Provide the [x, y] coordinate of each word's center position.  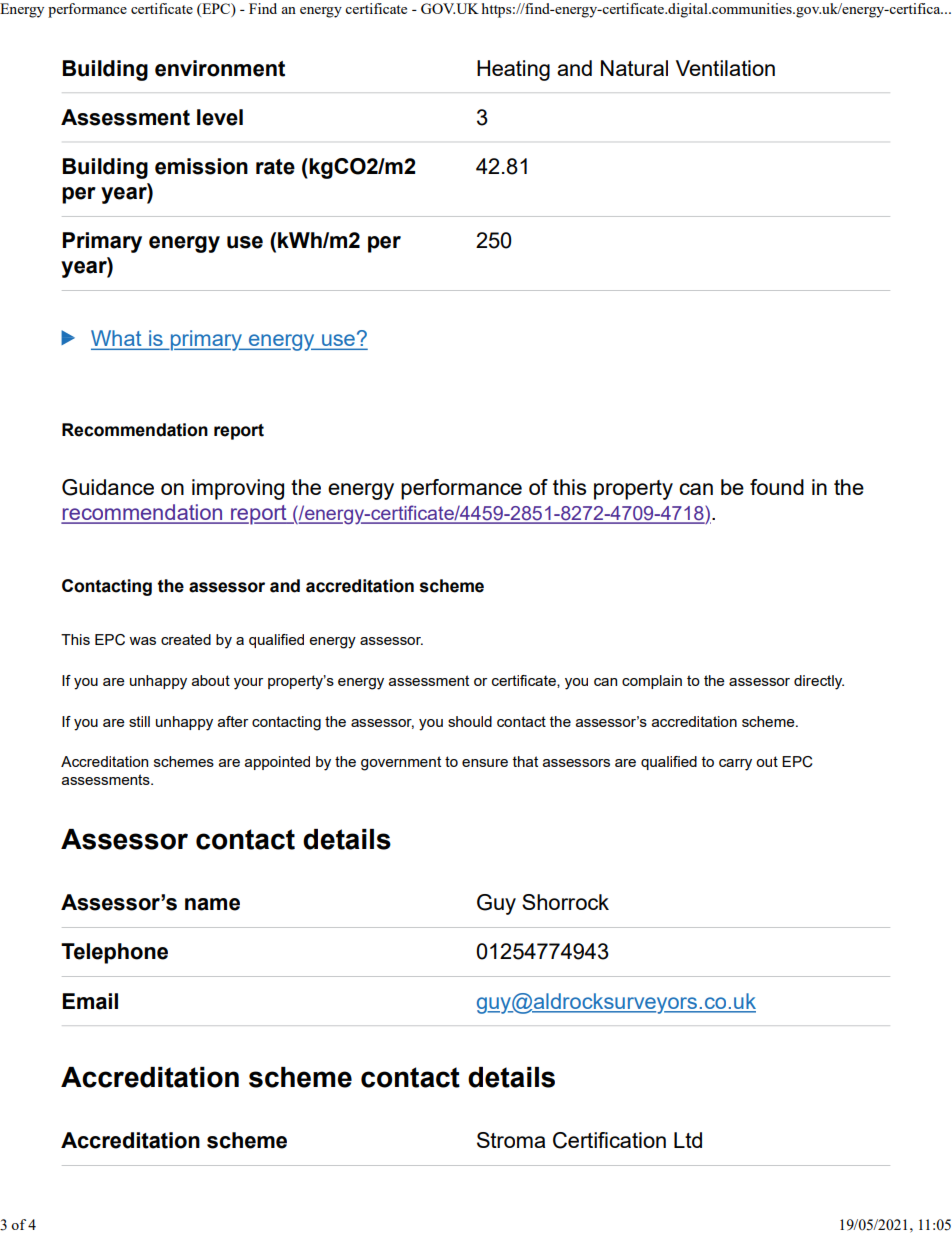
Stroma [511, 1140]
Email [90, 1001]
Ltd [688, 1140]
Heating [513, 70]
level [220, 117]
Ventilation [725, 68]
